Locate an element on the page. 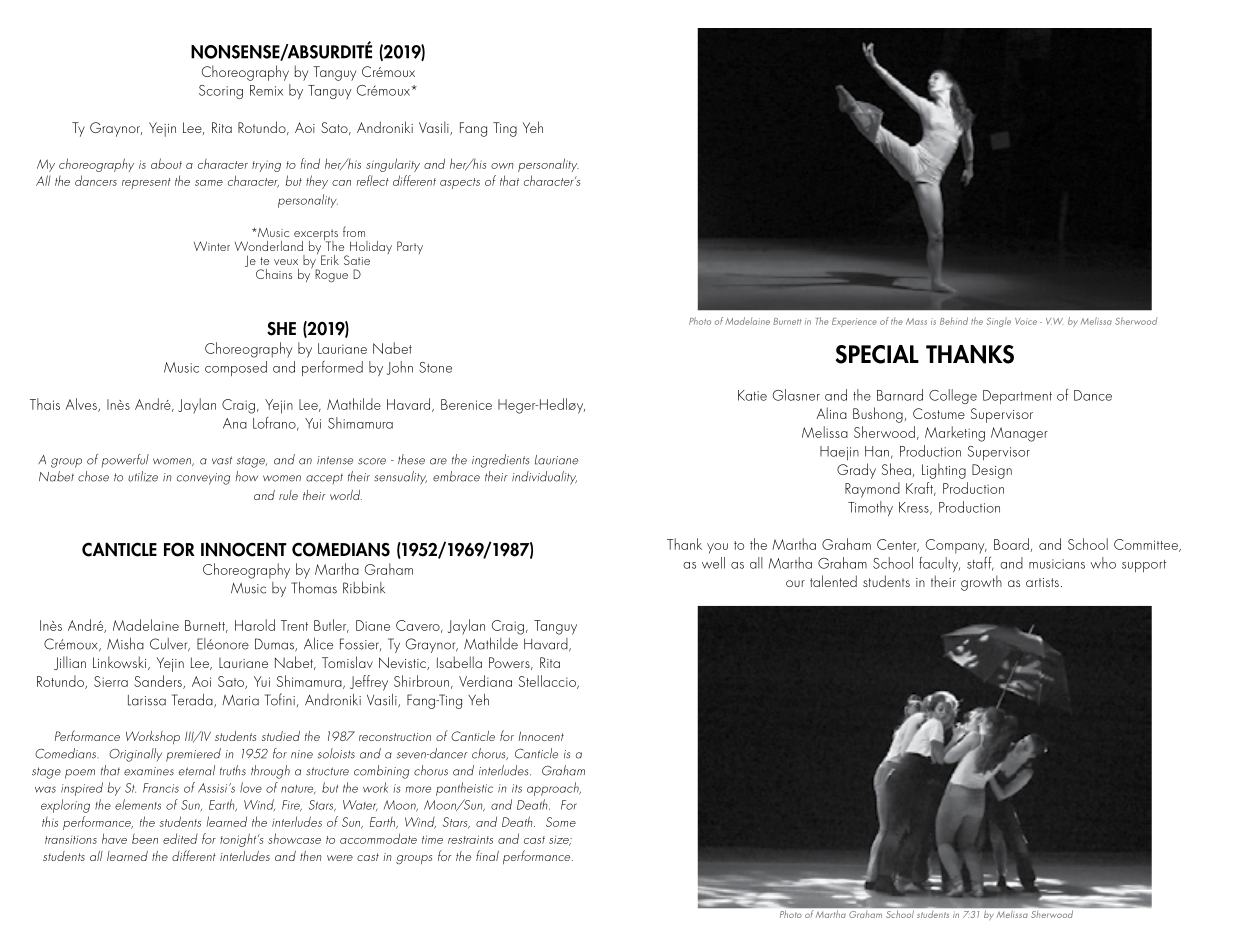 Image resolution: width=1233 pixels, height=952 pixels. growth is located at coordinates (981, 583).
